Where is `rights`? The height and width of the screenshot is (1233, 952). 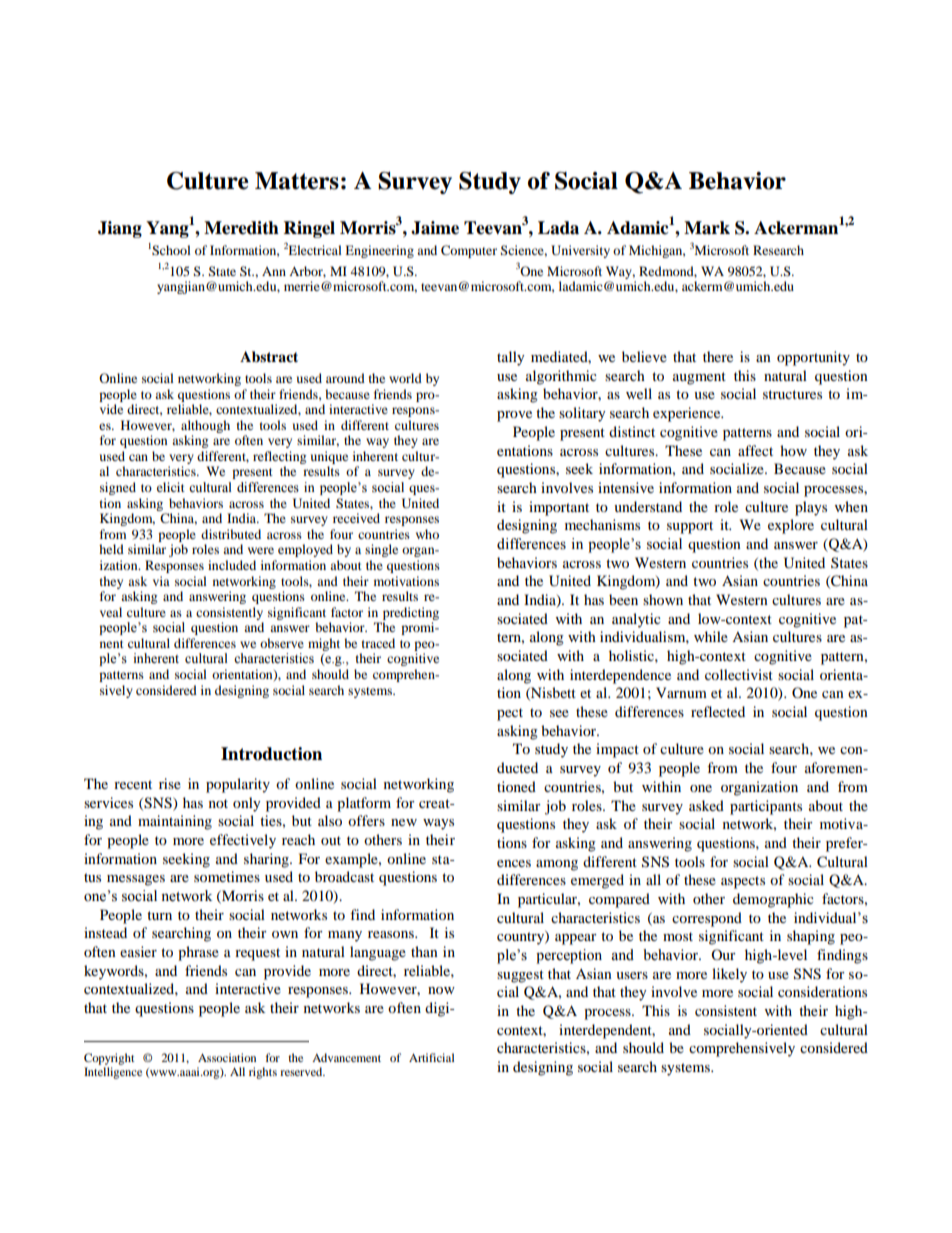
rights is located at coordinates (263, 1073).
